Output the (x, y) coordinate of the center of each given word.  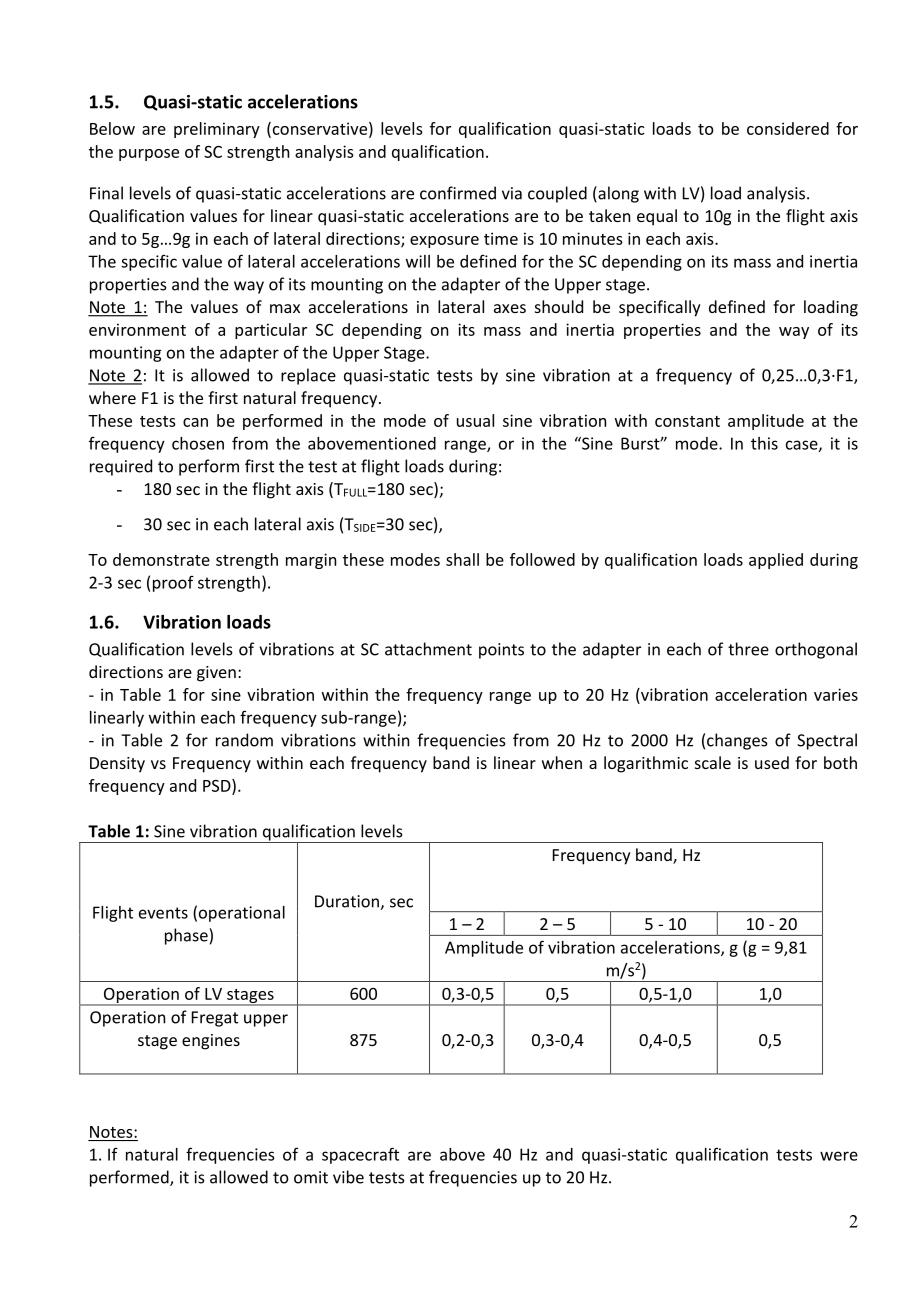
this (764, 443)
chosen (198, 443)
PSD (218, 786)
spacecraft (360, 1155)
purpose (149, 155)
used (772, 762)
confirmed (458, 193)
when (562, 762)
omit (311, 1177)
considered (788, 128)
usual (475, 420)
